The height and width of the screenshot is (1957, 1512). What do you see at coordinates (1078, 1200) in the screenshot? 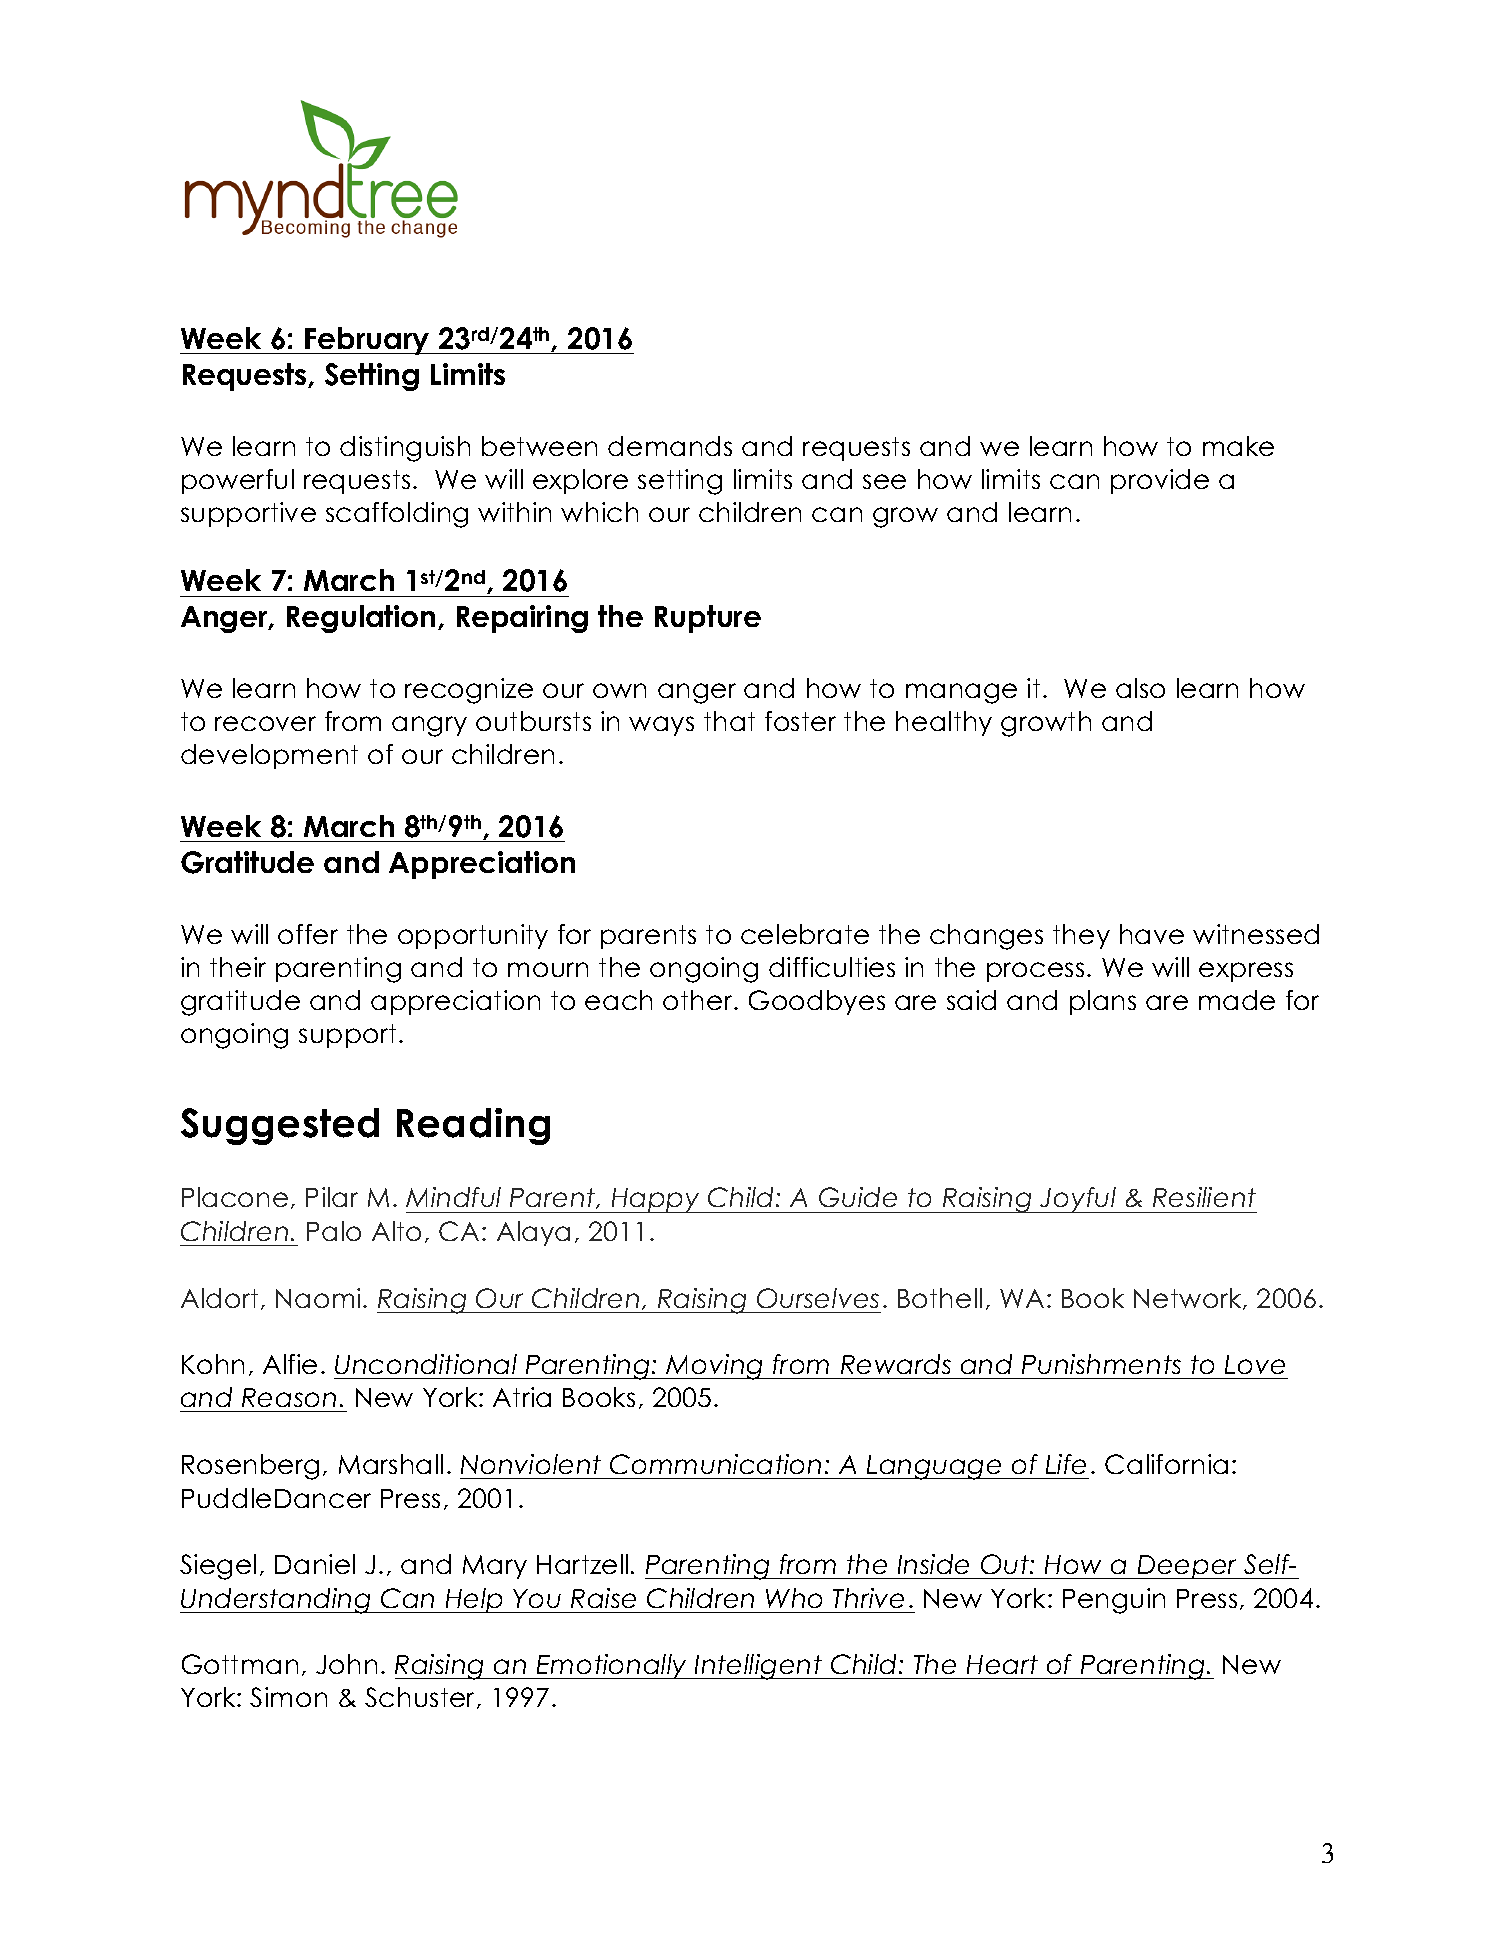
I see `Joyful` at bounding box center [1078, 1200].
